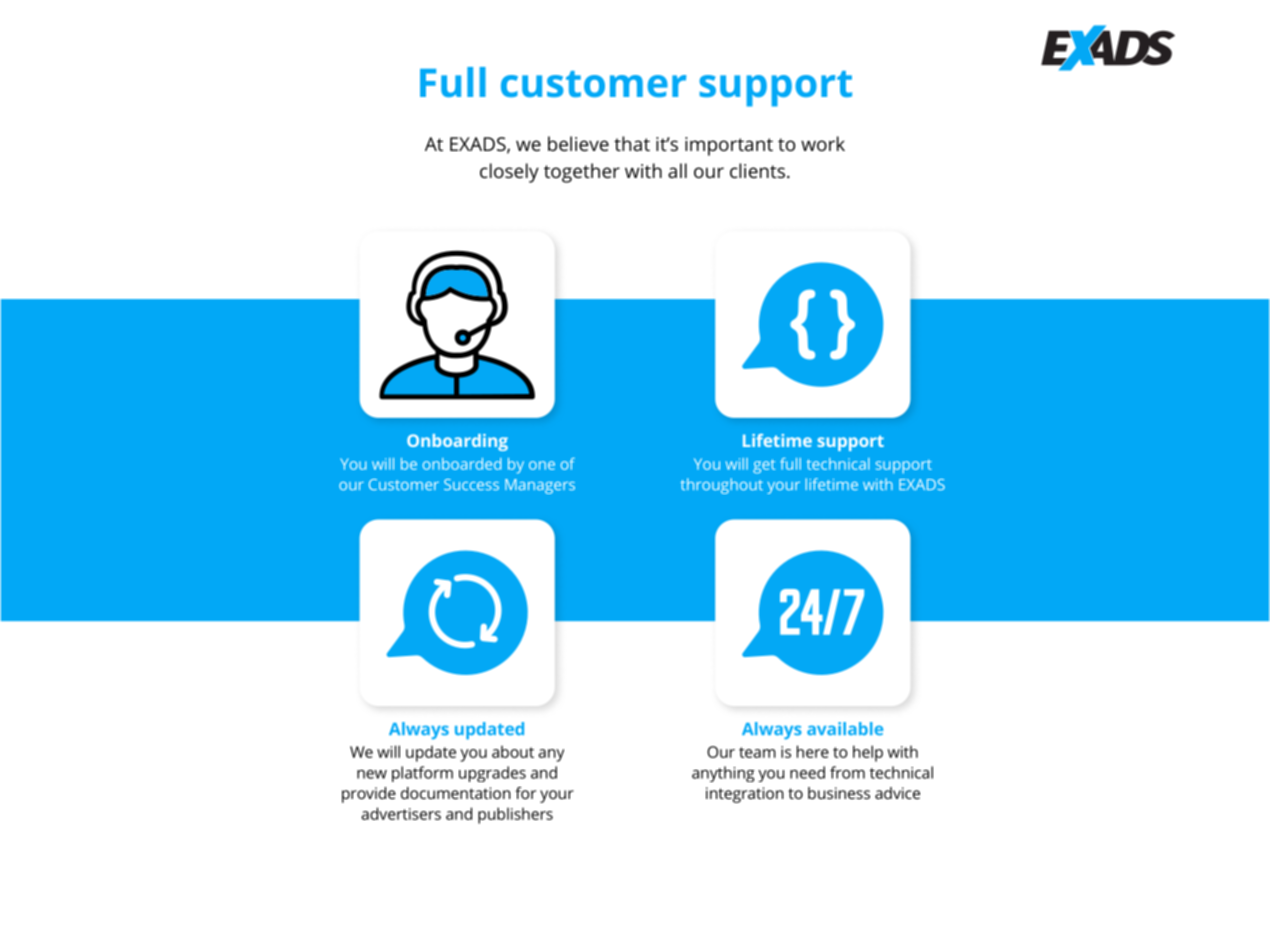  Describe the element at coordinates (722, 486) in the screenshot. I see `throughout` at that location.
